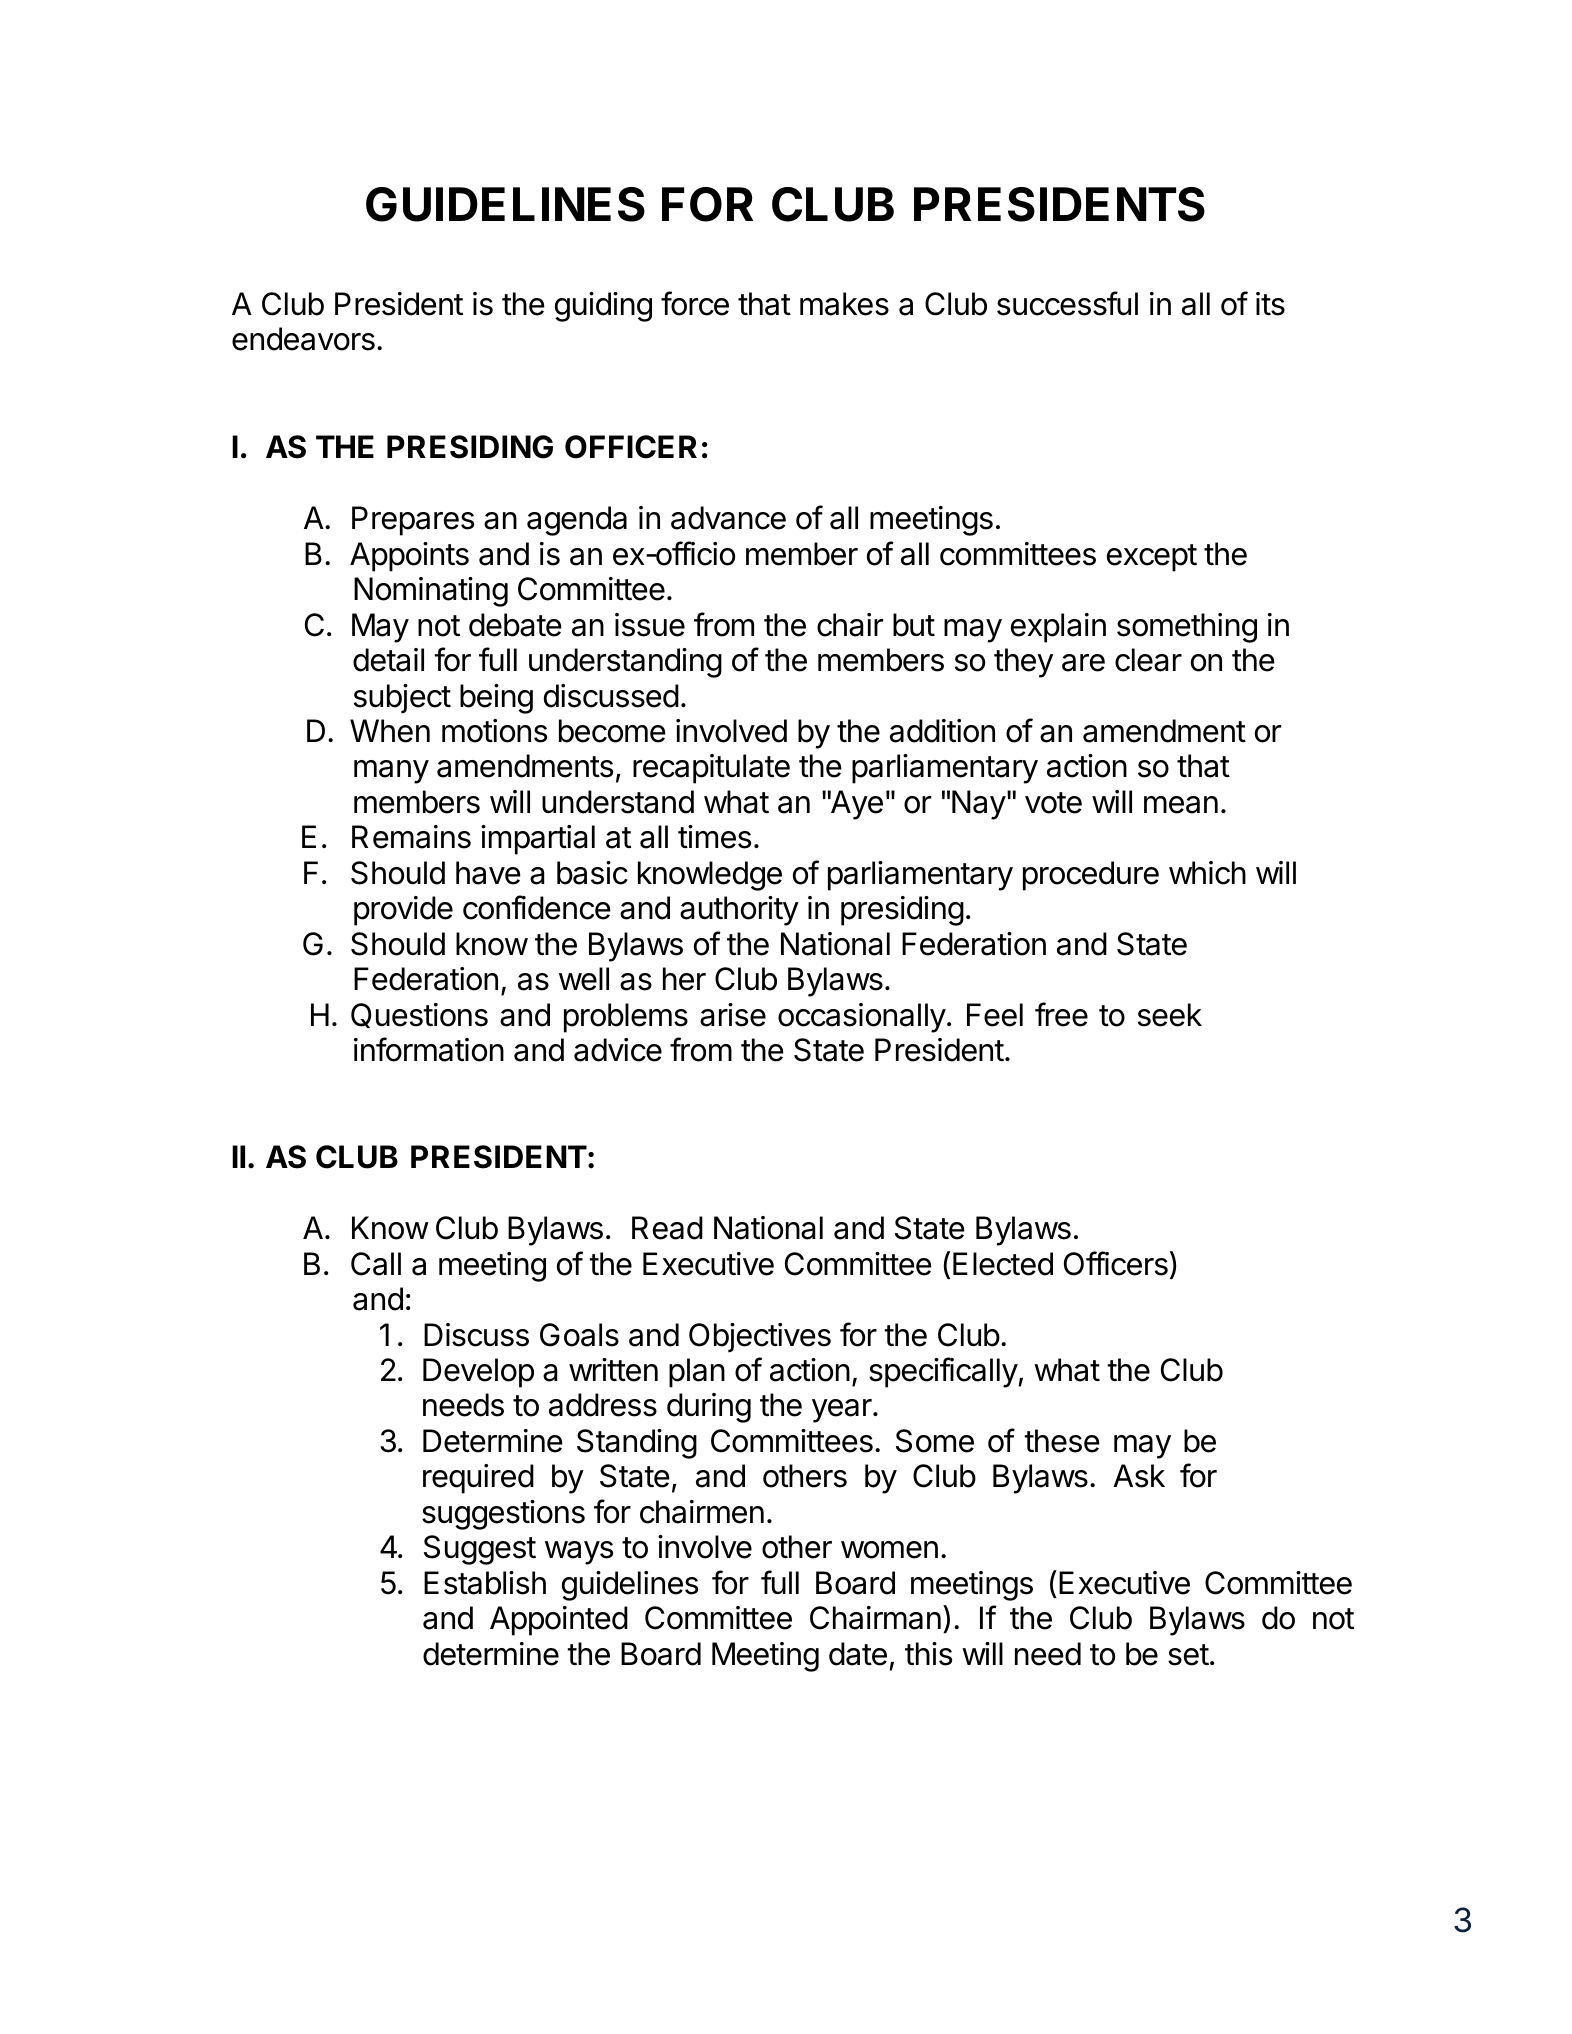  I want to click on successful, so click(1067, 303).
